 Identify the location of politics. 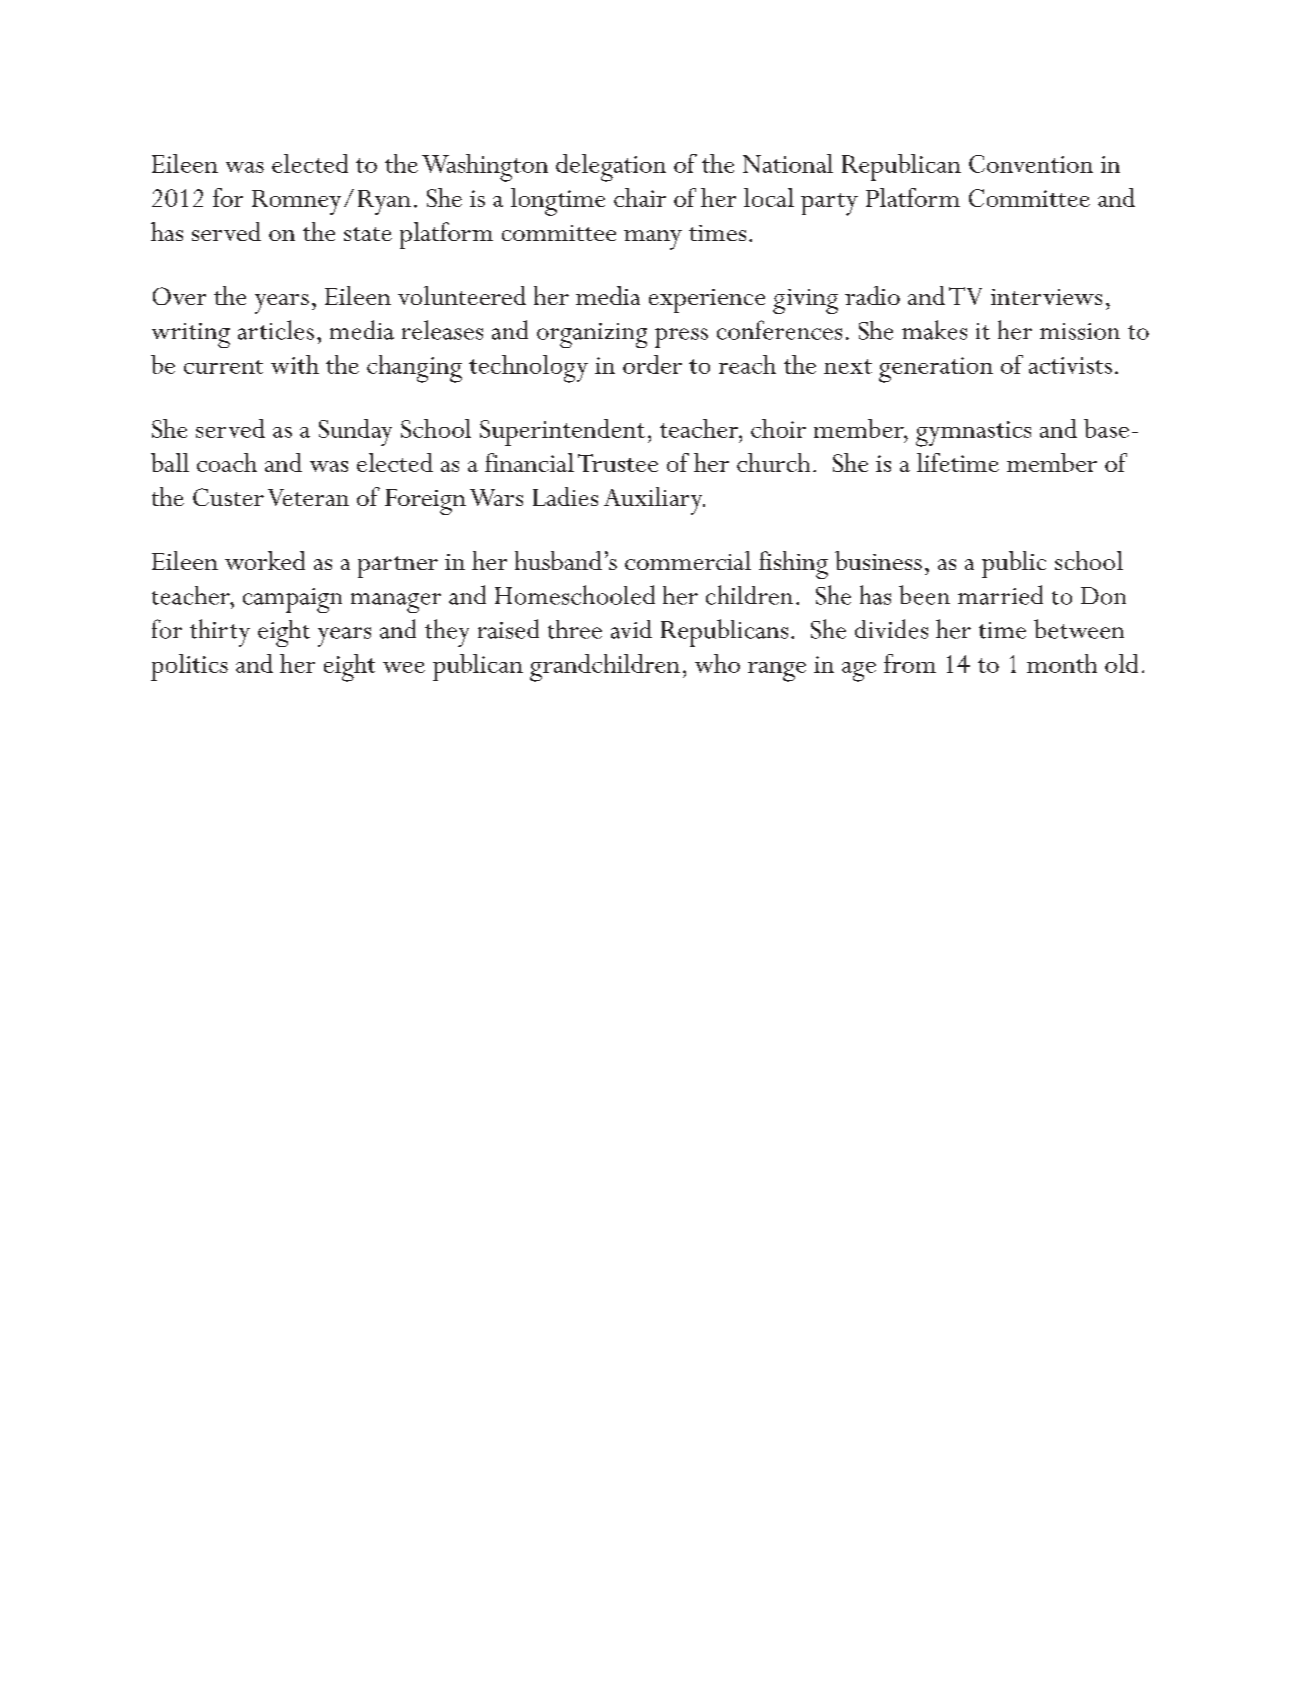
(189, 667).
